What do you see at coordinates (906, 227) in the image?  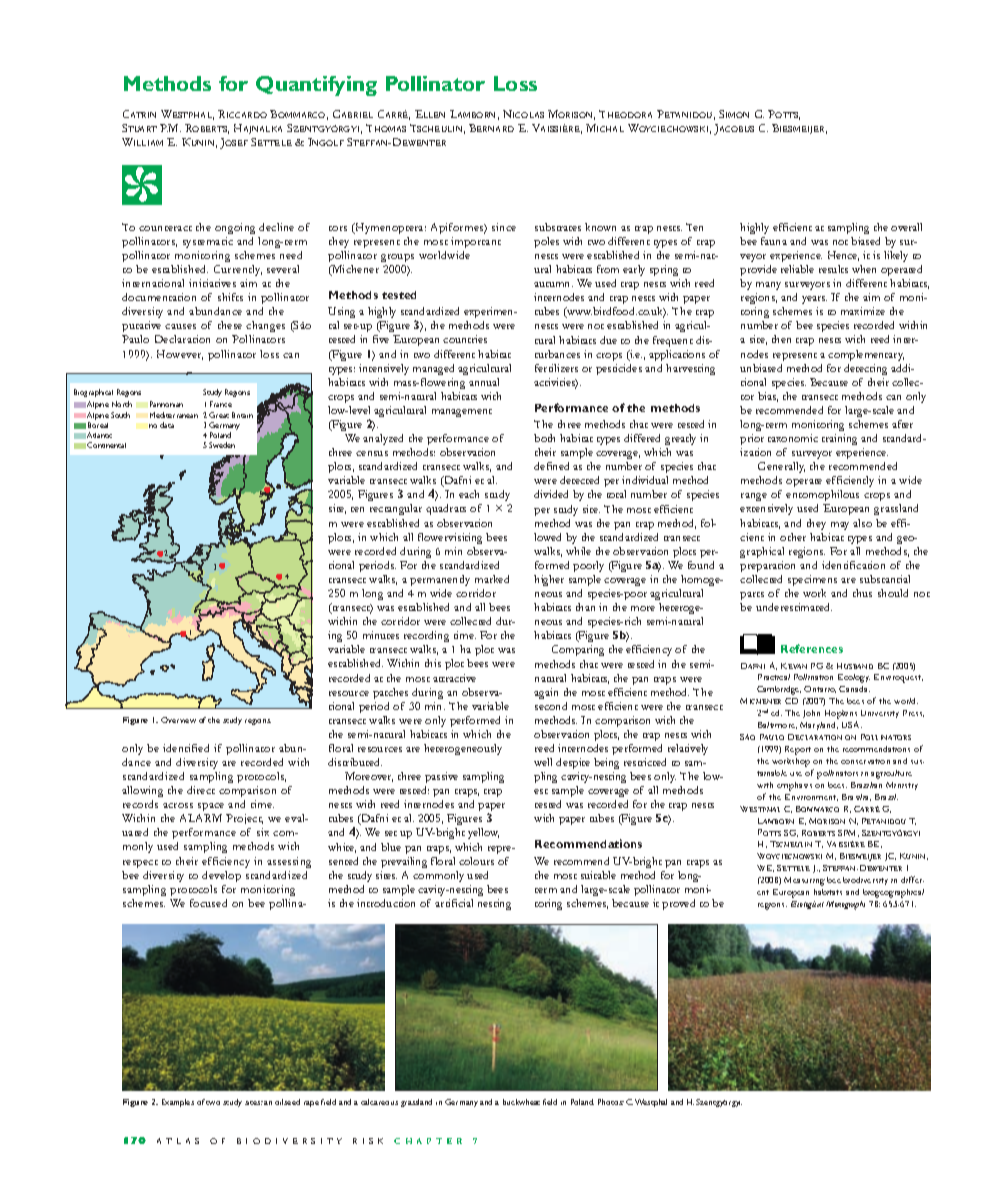 I see `overall` at bounding box center [906, 227].
